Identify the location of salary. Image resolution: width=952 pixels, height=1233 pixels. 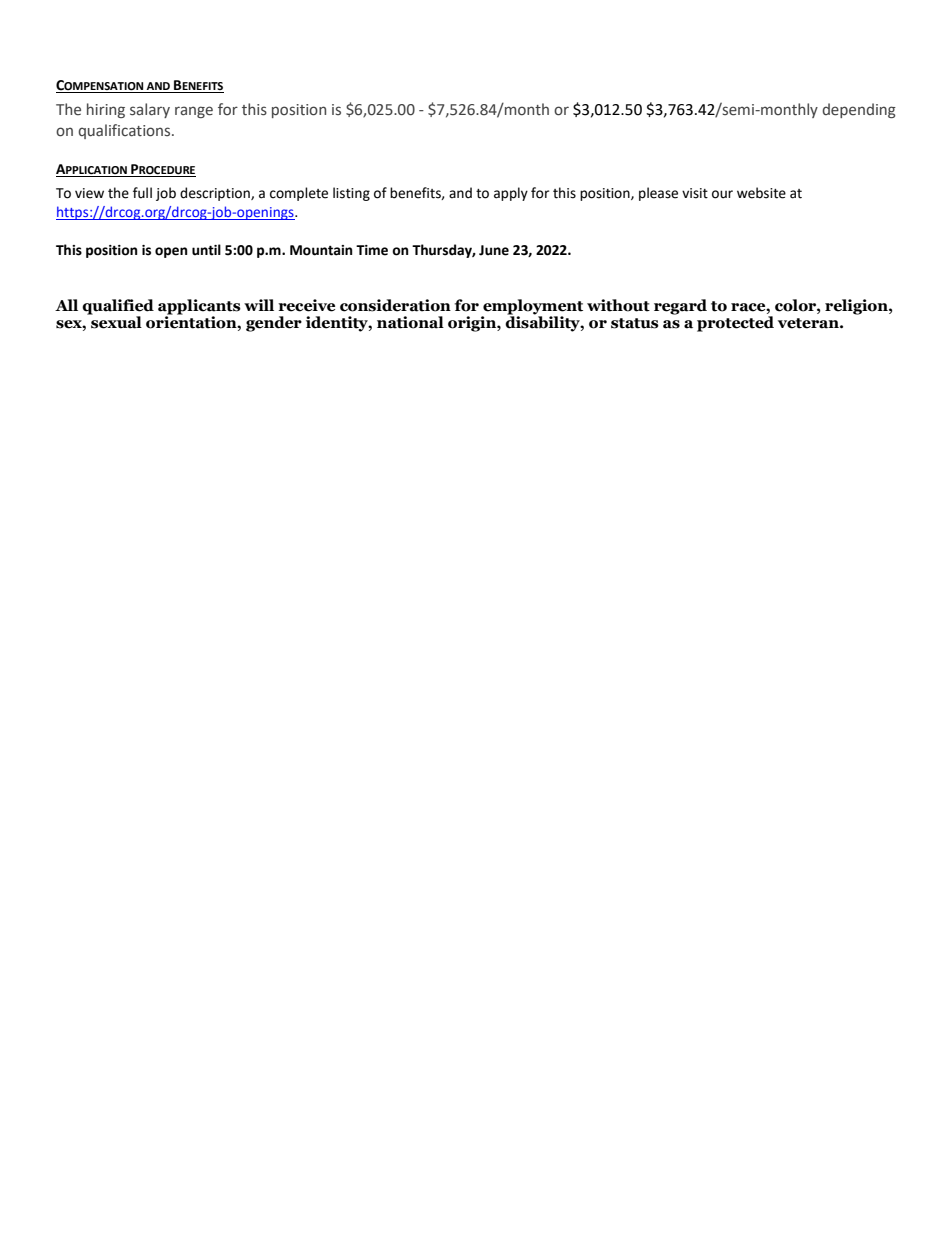
(150, 110).
